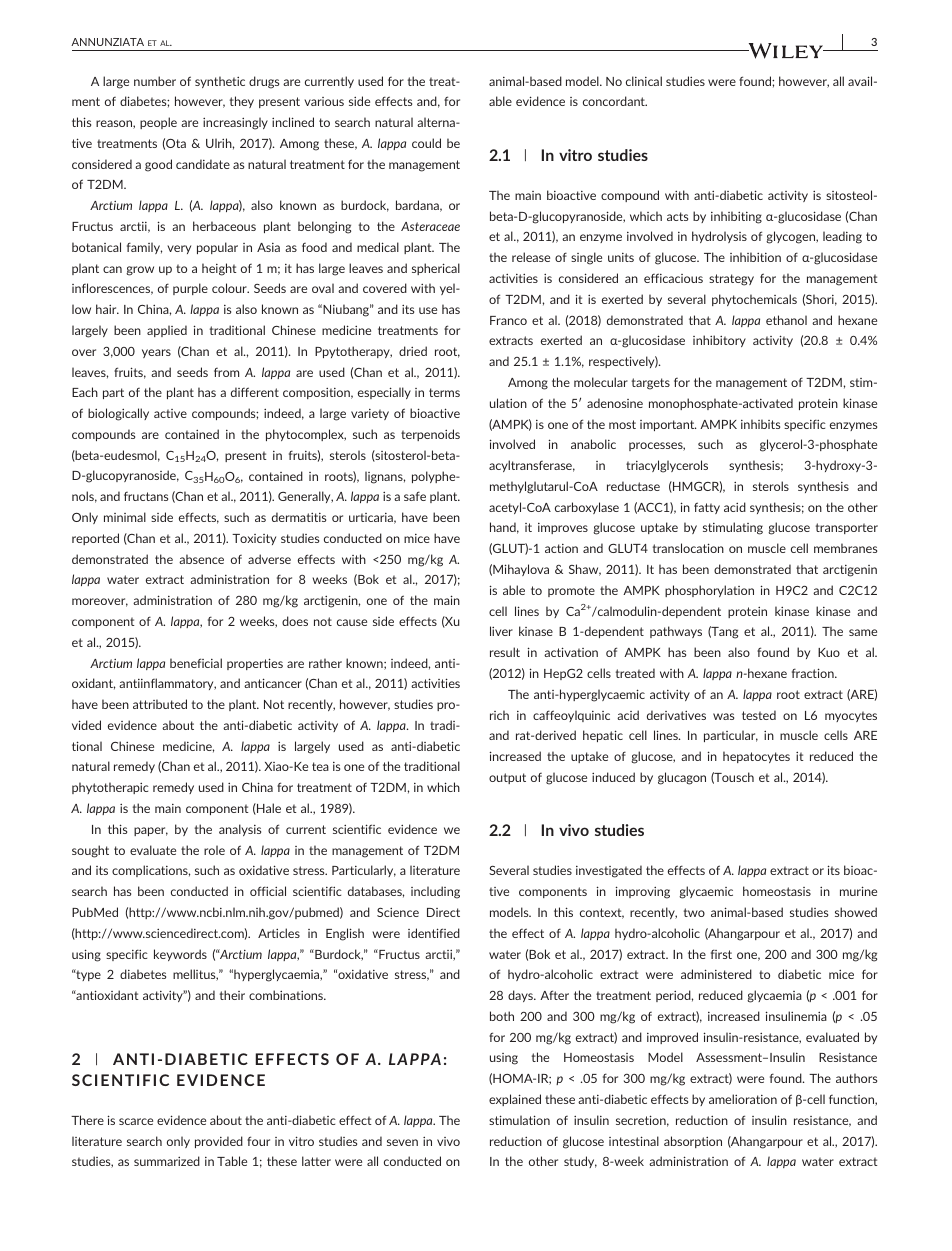 This screenshot has width=952, height=1251. Describe the element at coordinates (644, 81) in the screenshot. I see `clinical` at that location.
